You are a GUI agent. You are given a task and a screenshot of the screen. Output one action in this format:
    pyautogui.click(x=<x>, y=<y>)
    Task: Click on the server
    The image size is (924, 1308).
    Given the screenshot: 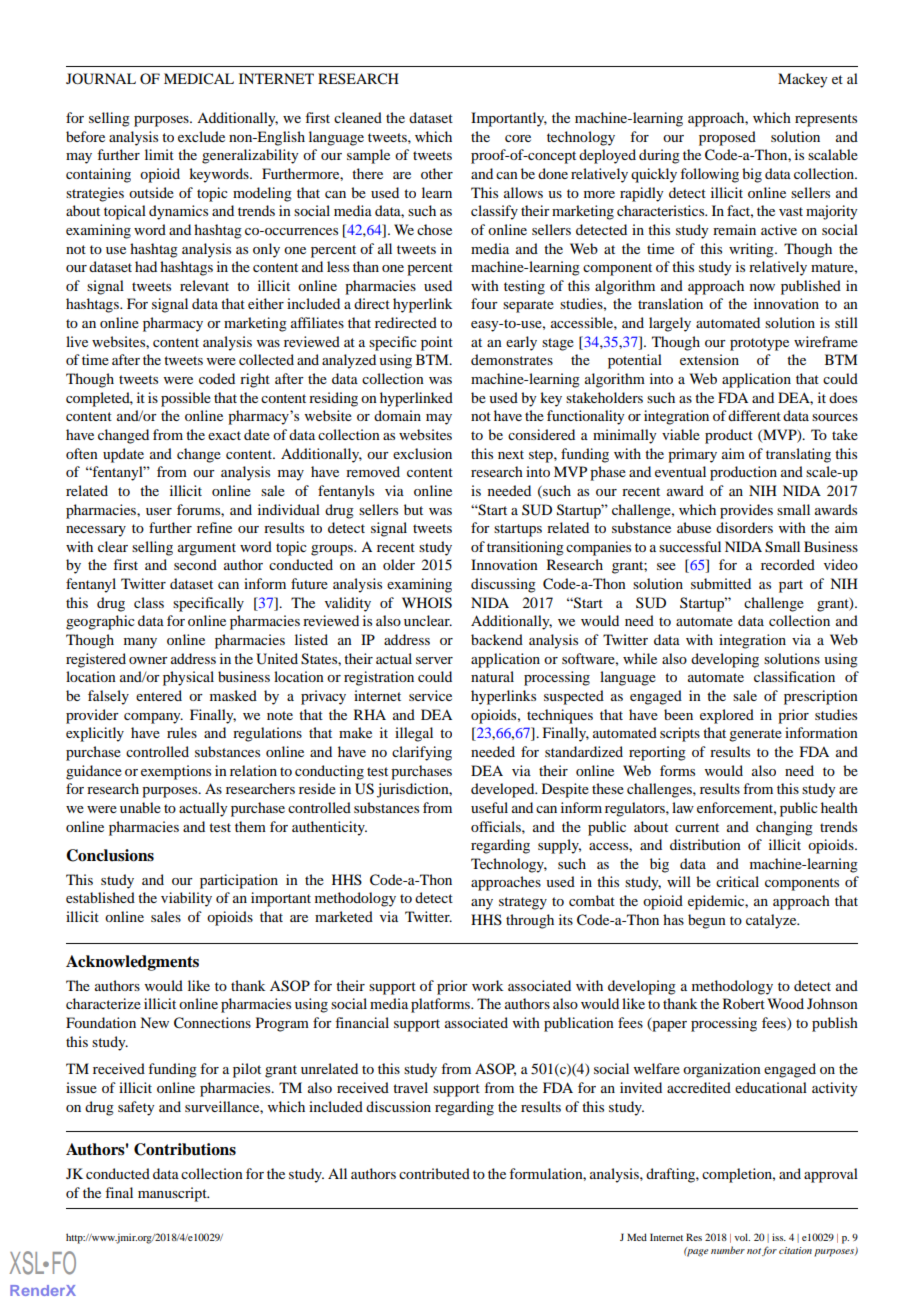 What is the action you would take?
    pyautogui.click(x=434, y=660)
